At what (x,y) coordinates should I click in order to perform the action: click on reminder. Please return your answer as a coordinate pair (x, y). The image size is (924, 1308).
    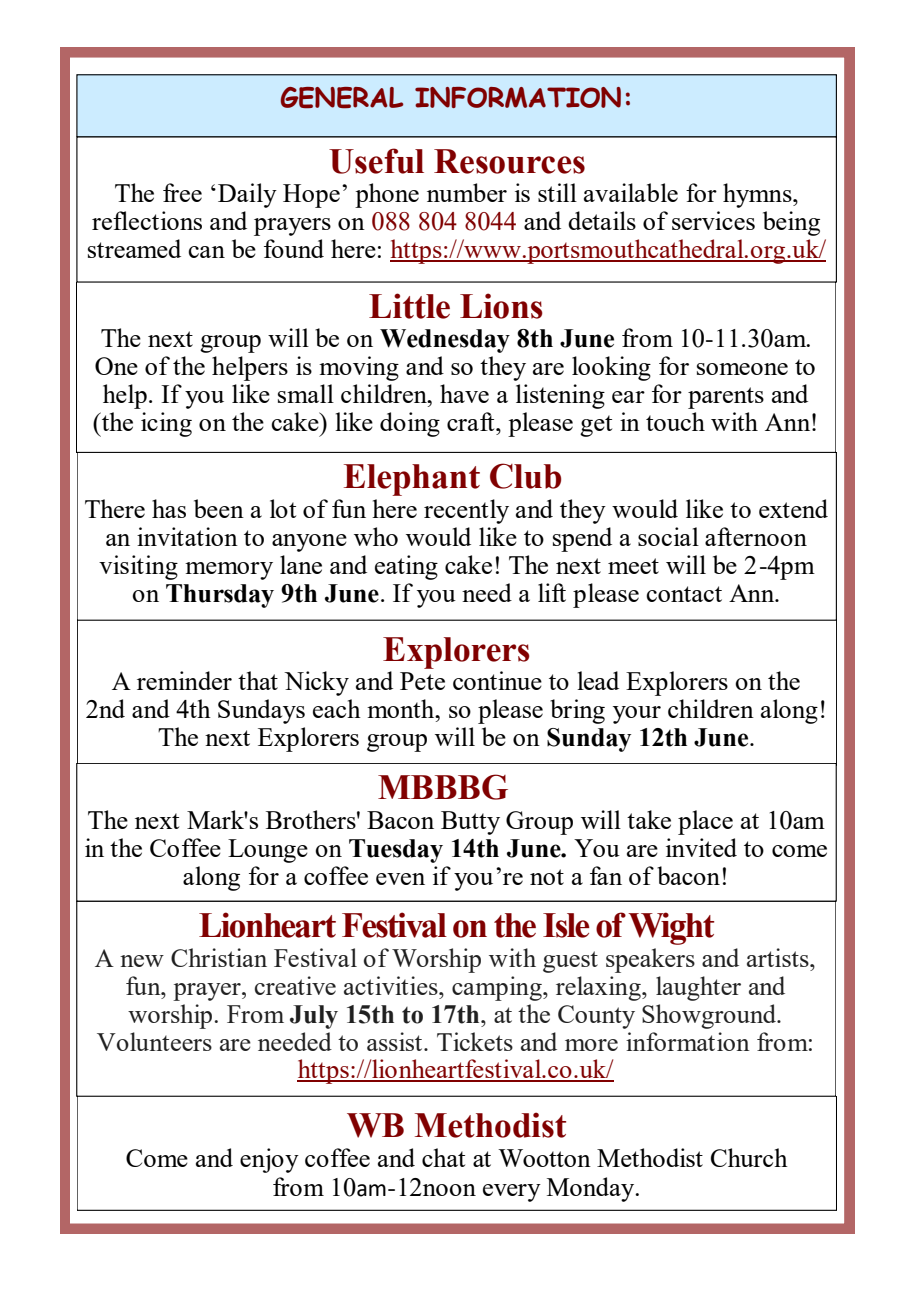
    Looking at the image, I should click on (184, 680).
